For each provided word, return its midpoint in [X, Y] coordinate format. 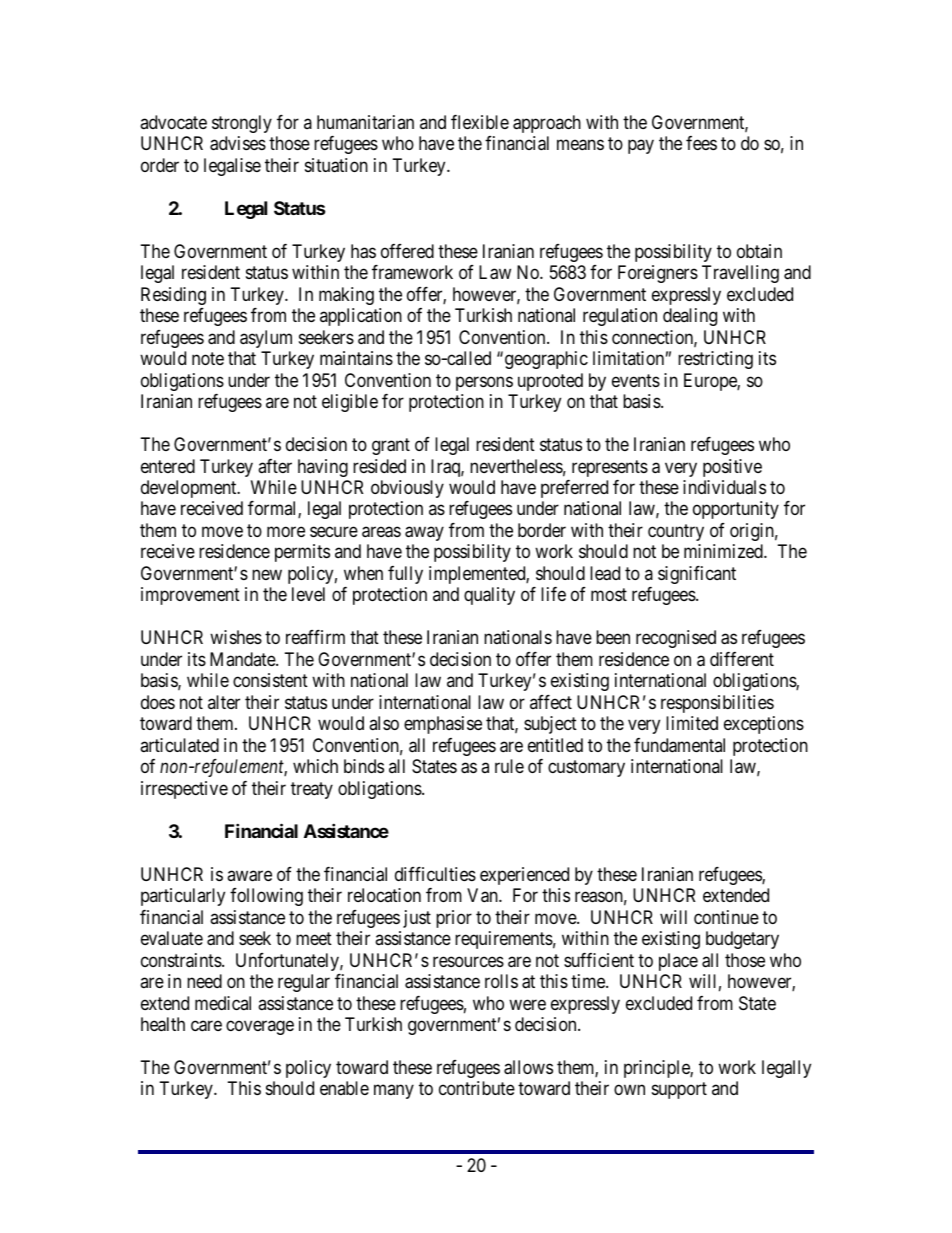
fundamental [679, 745]
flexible [480, 122]
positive [732, 468]
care [206, 1026]
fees [701, 143]
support [679, 1091]
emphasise [443, 725]
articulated [179, 745]
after [275, 466]
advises [238, 143]
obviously [407, 489]
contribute [477, 1088]
